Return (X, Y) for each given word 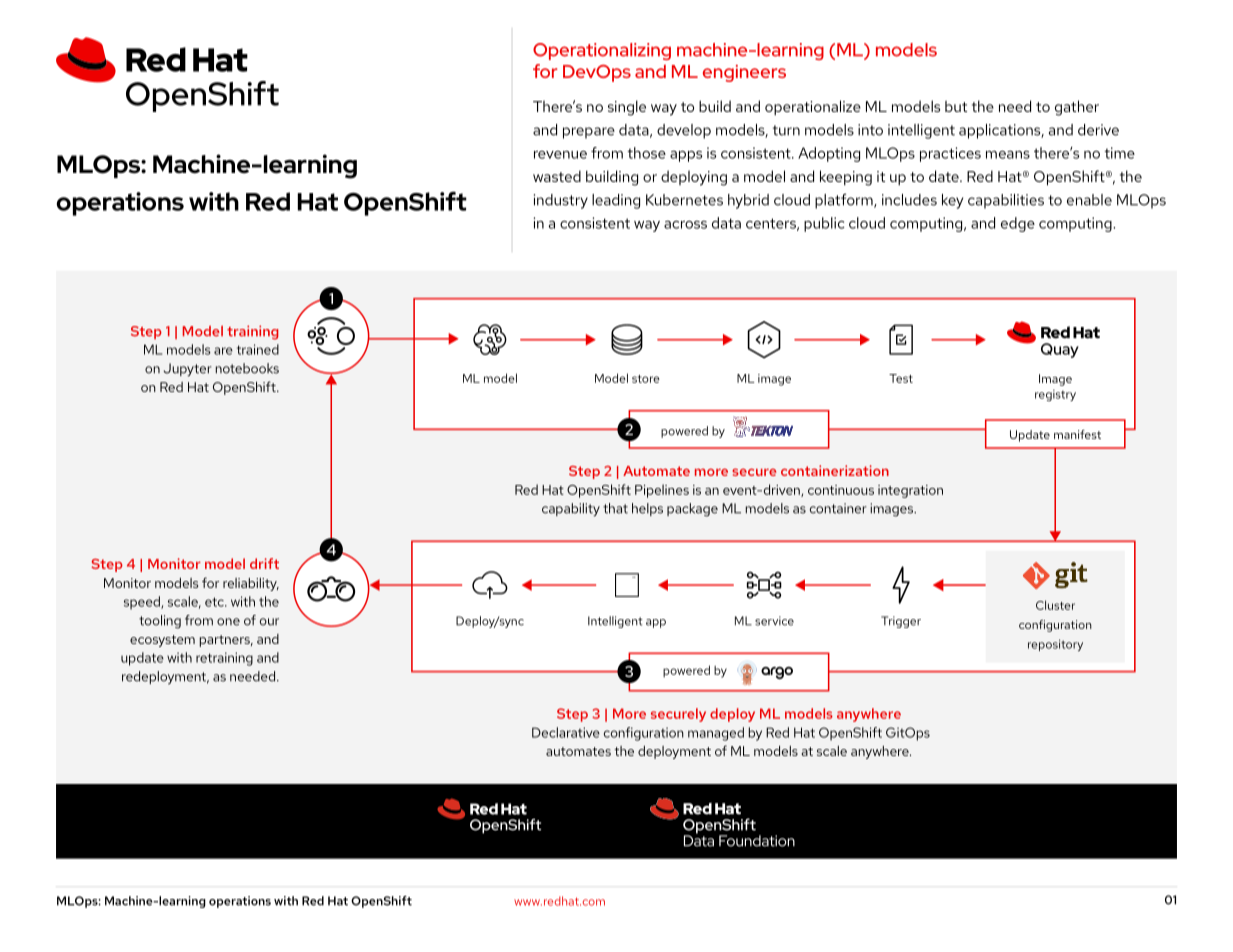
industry (561, 201)
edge (1018, 224)
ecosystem (162, 641)
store (646, 379)
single (627, 108)
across (685, 225)
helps (647, 509)
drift (264, 563)
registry (1055, 395)
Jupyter (188, 370)
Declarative (566, 732)
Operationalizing (602, 51)
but (956, 106)
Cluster (1055, 605)
